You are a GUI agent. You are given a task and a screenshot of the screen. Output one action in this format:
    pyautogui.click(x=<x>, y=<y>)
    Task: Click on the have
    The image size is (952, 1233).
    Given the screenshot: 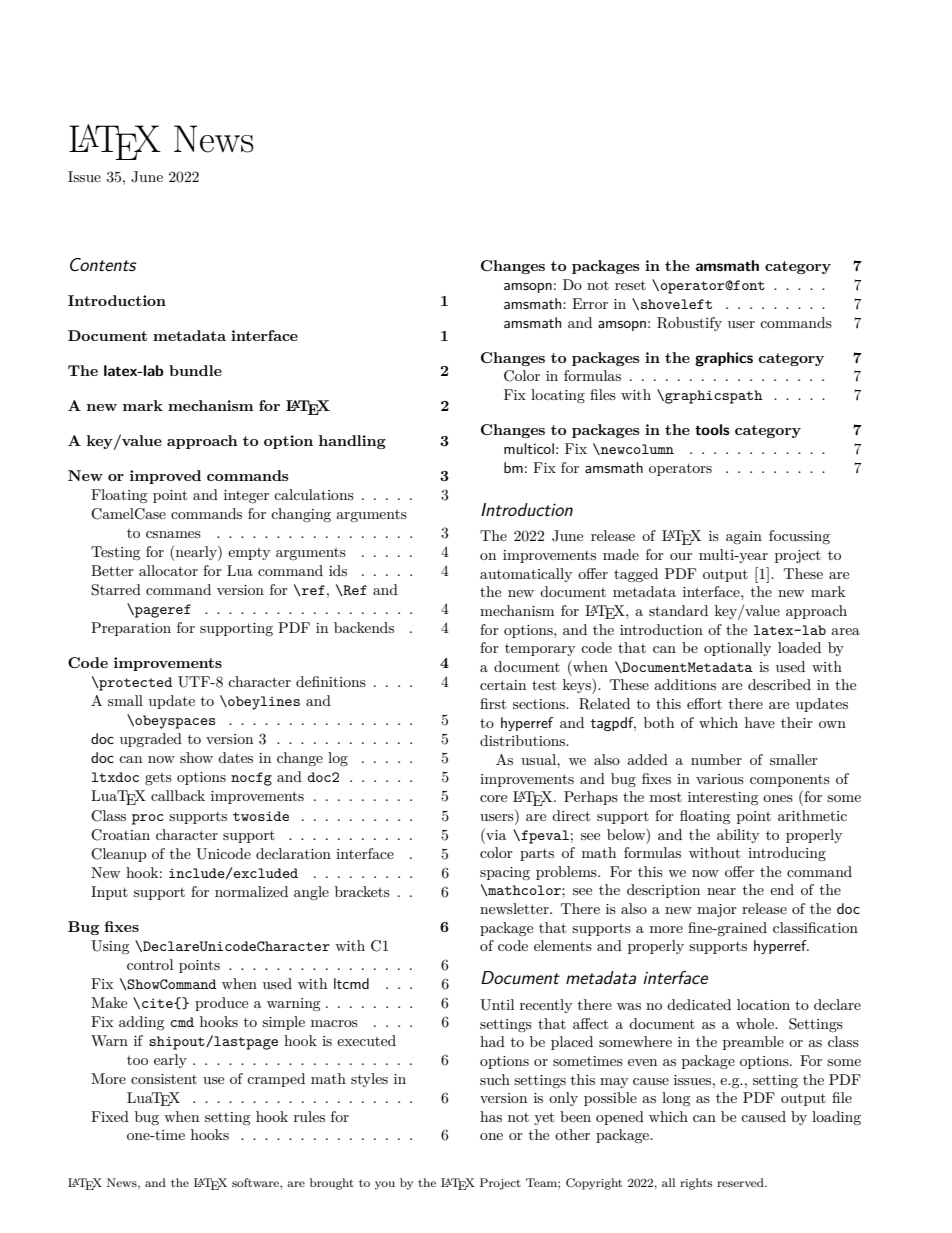 What is the action you would take?
    pyautogui.click(x=760, y=722)
